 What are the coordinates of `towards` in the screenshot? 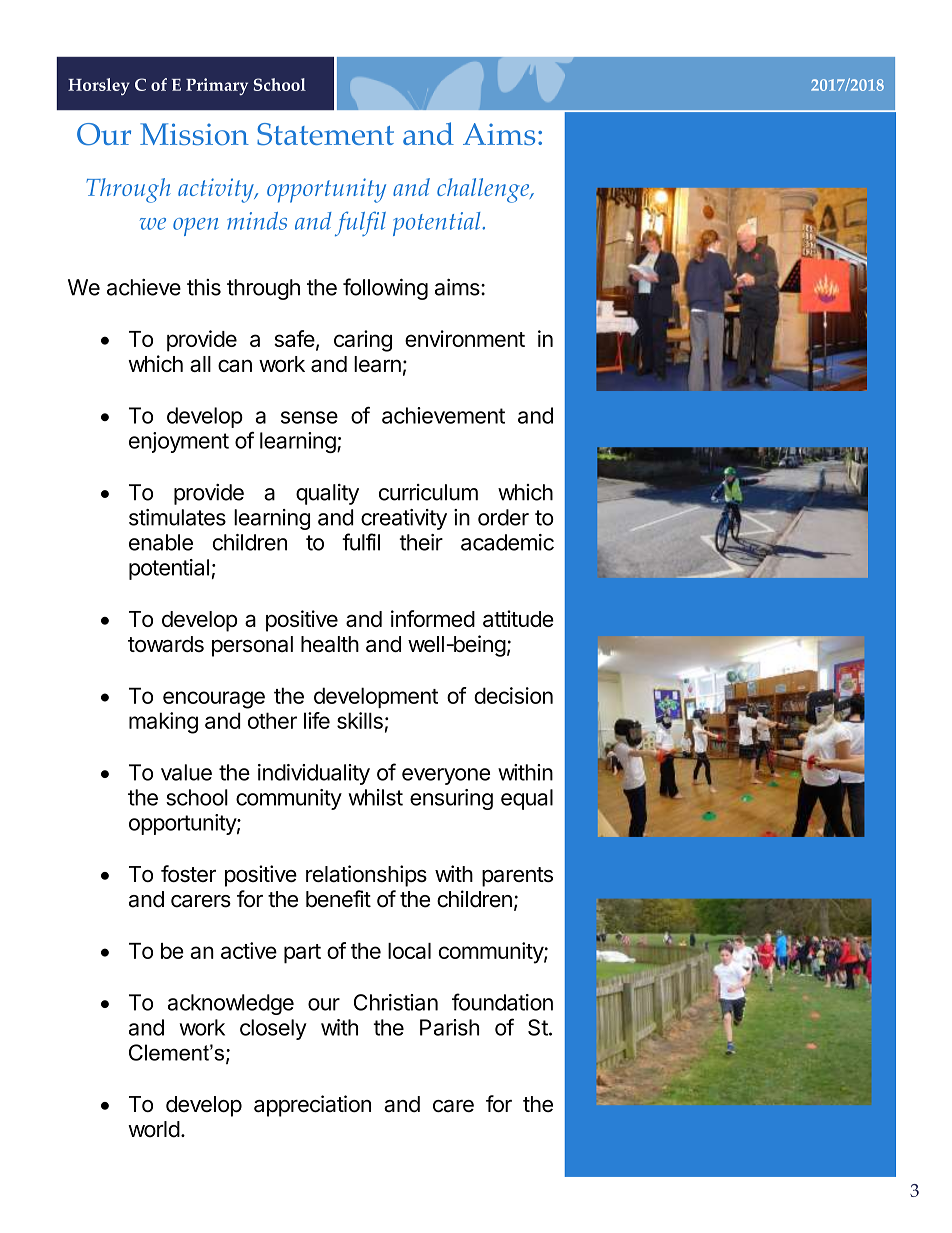 It's located at (166, 644).
